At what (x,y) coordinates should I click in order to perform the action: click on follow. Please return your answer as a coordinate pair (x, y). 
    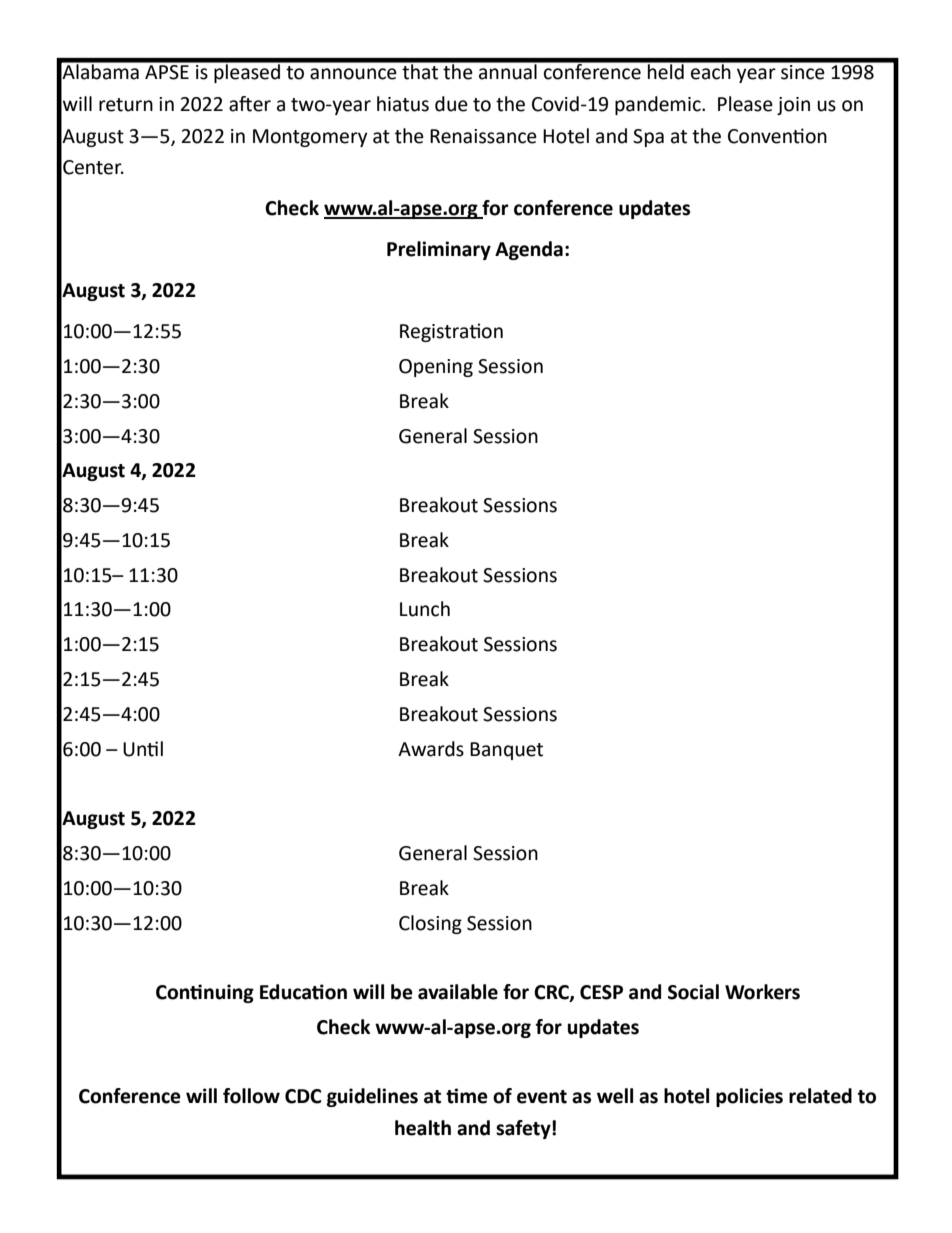
    Looking at the image, I should click on (251, 1096).
